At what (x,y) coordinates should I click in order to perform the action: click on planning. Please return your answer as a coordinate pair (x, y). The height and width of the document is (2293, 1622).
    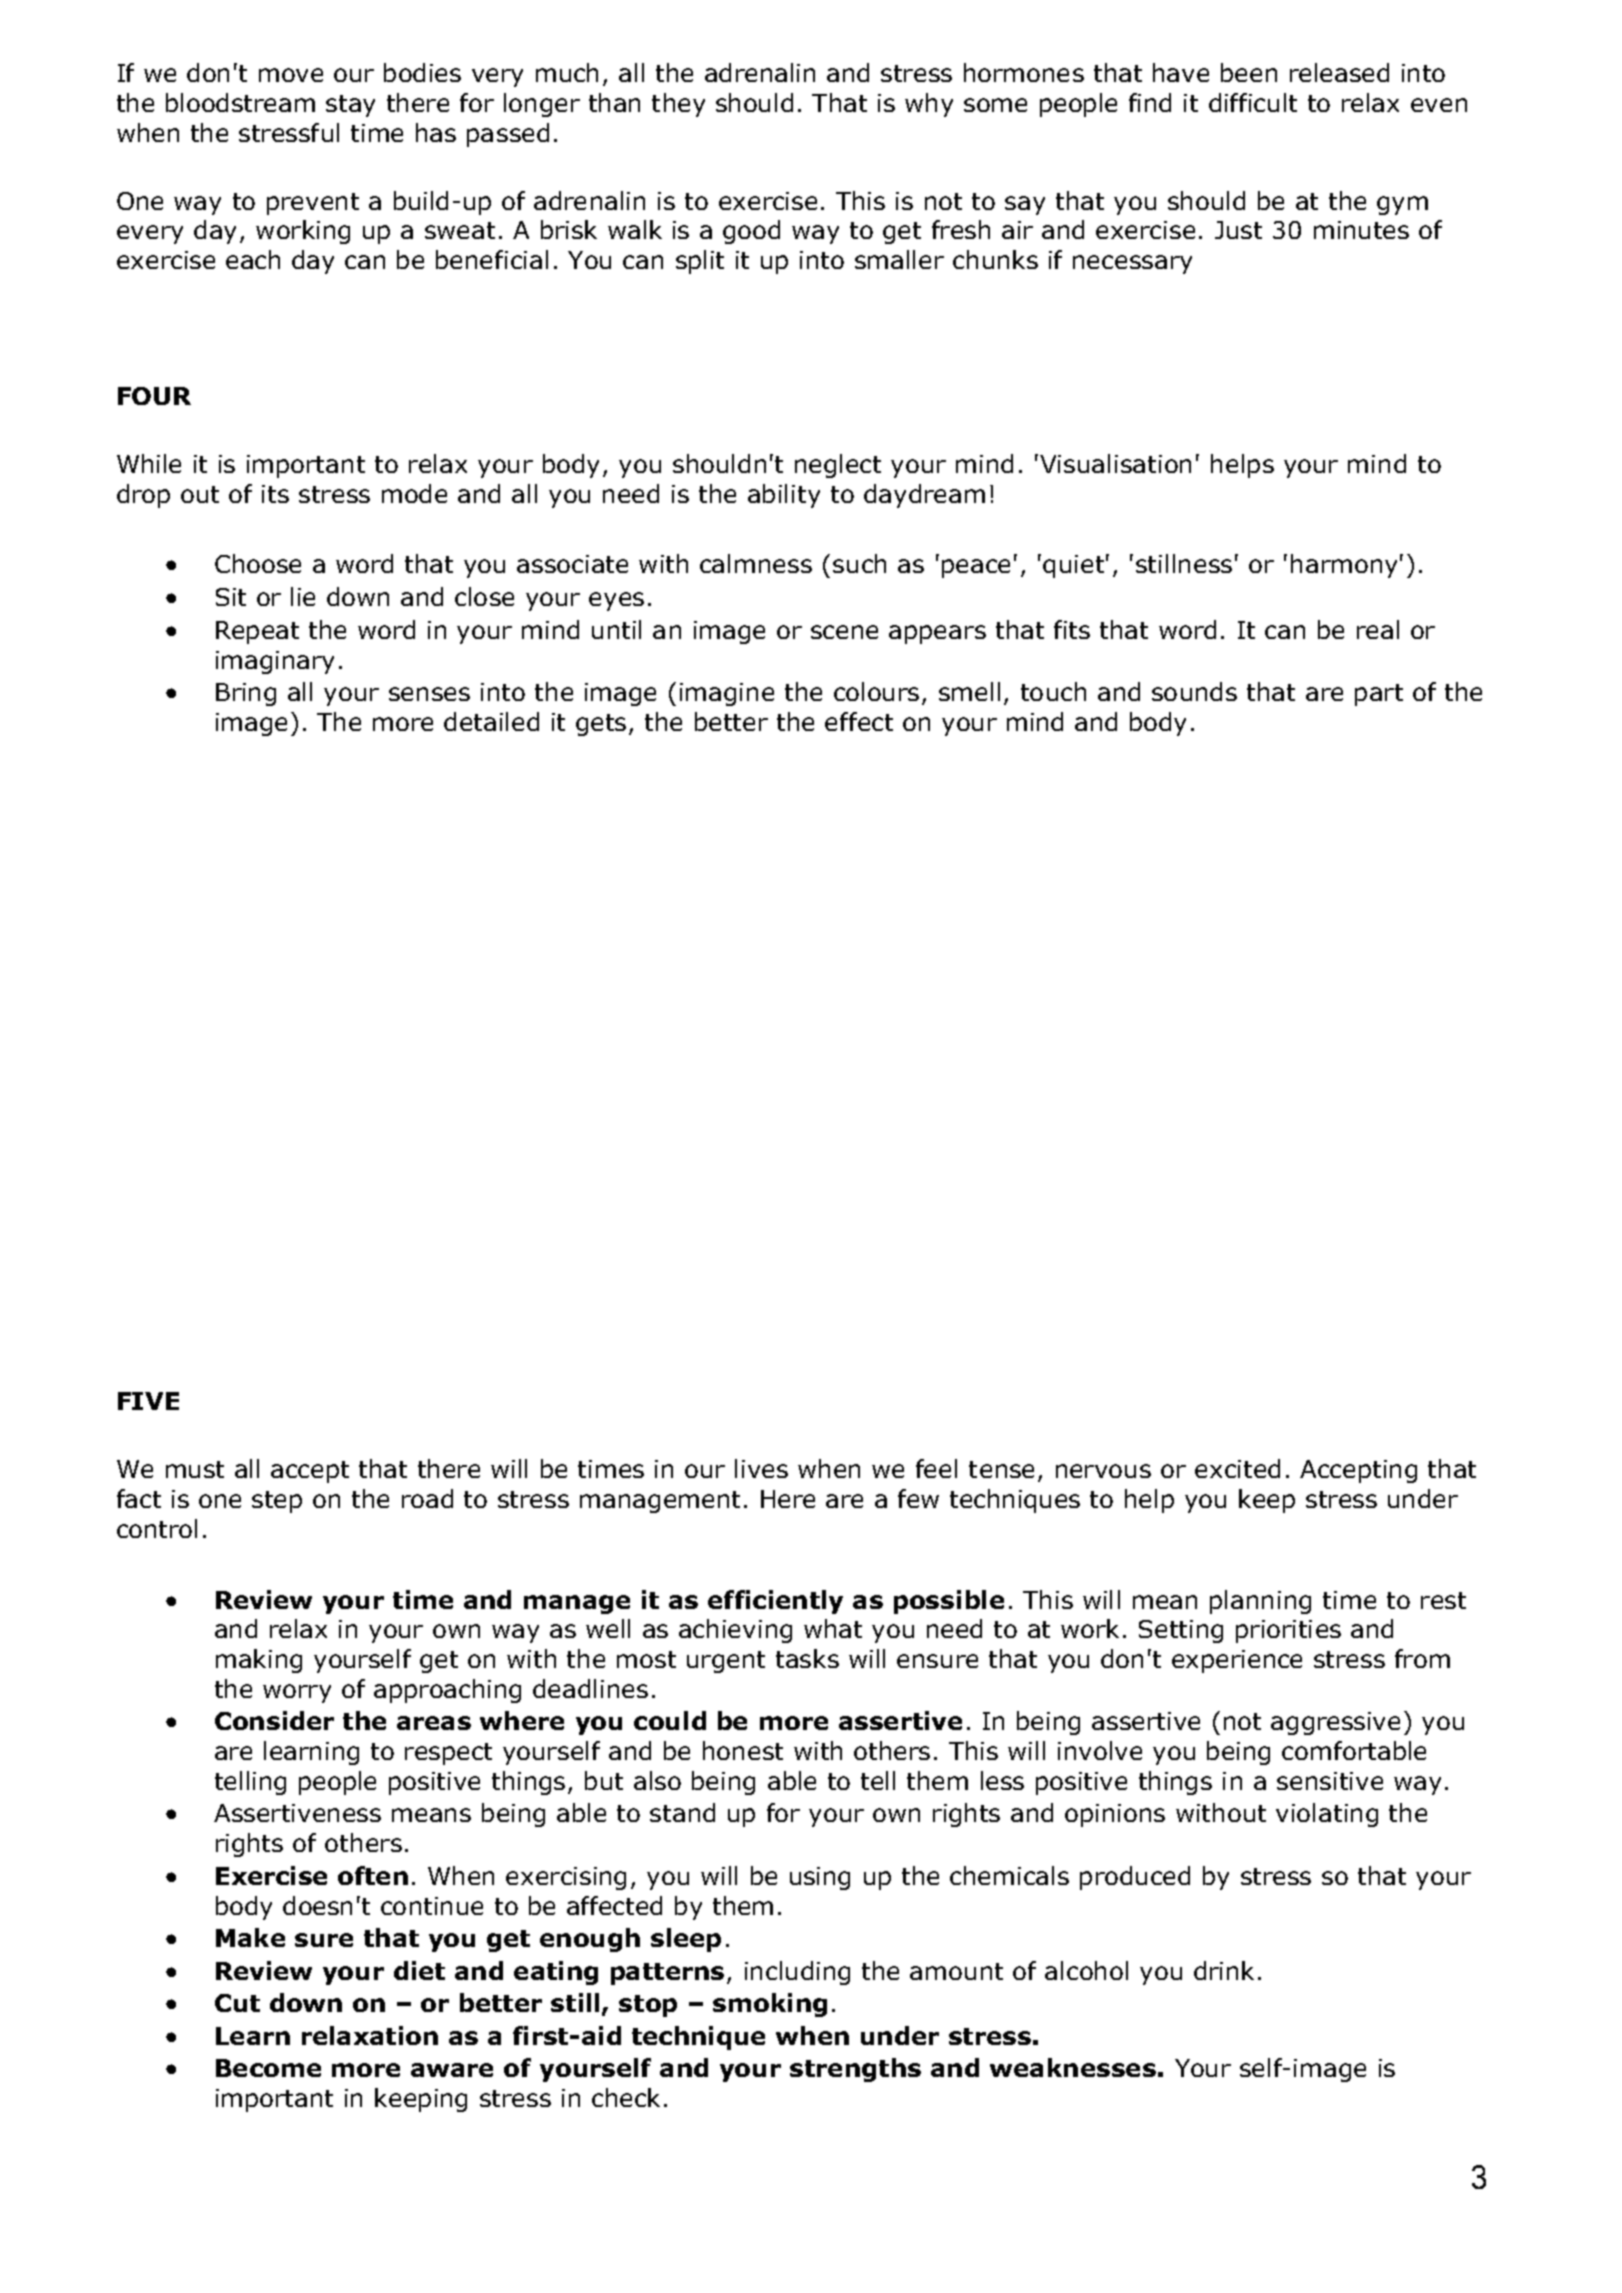
    Looking at the image, I should click on (1260, 1602).
